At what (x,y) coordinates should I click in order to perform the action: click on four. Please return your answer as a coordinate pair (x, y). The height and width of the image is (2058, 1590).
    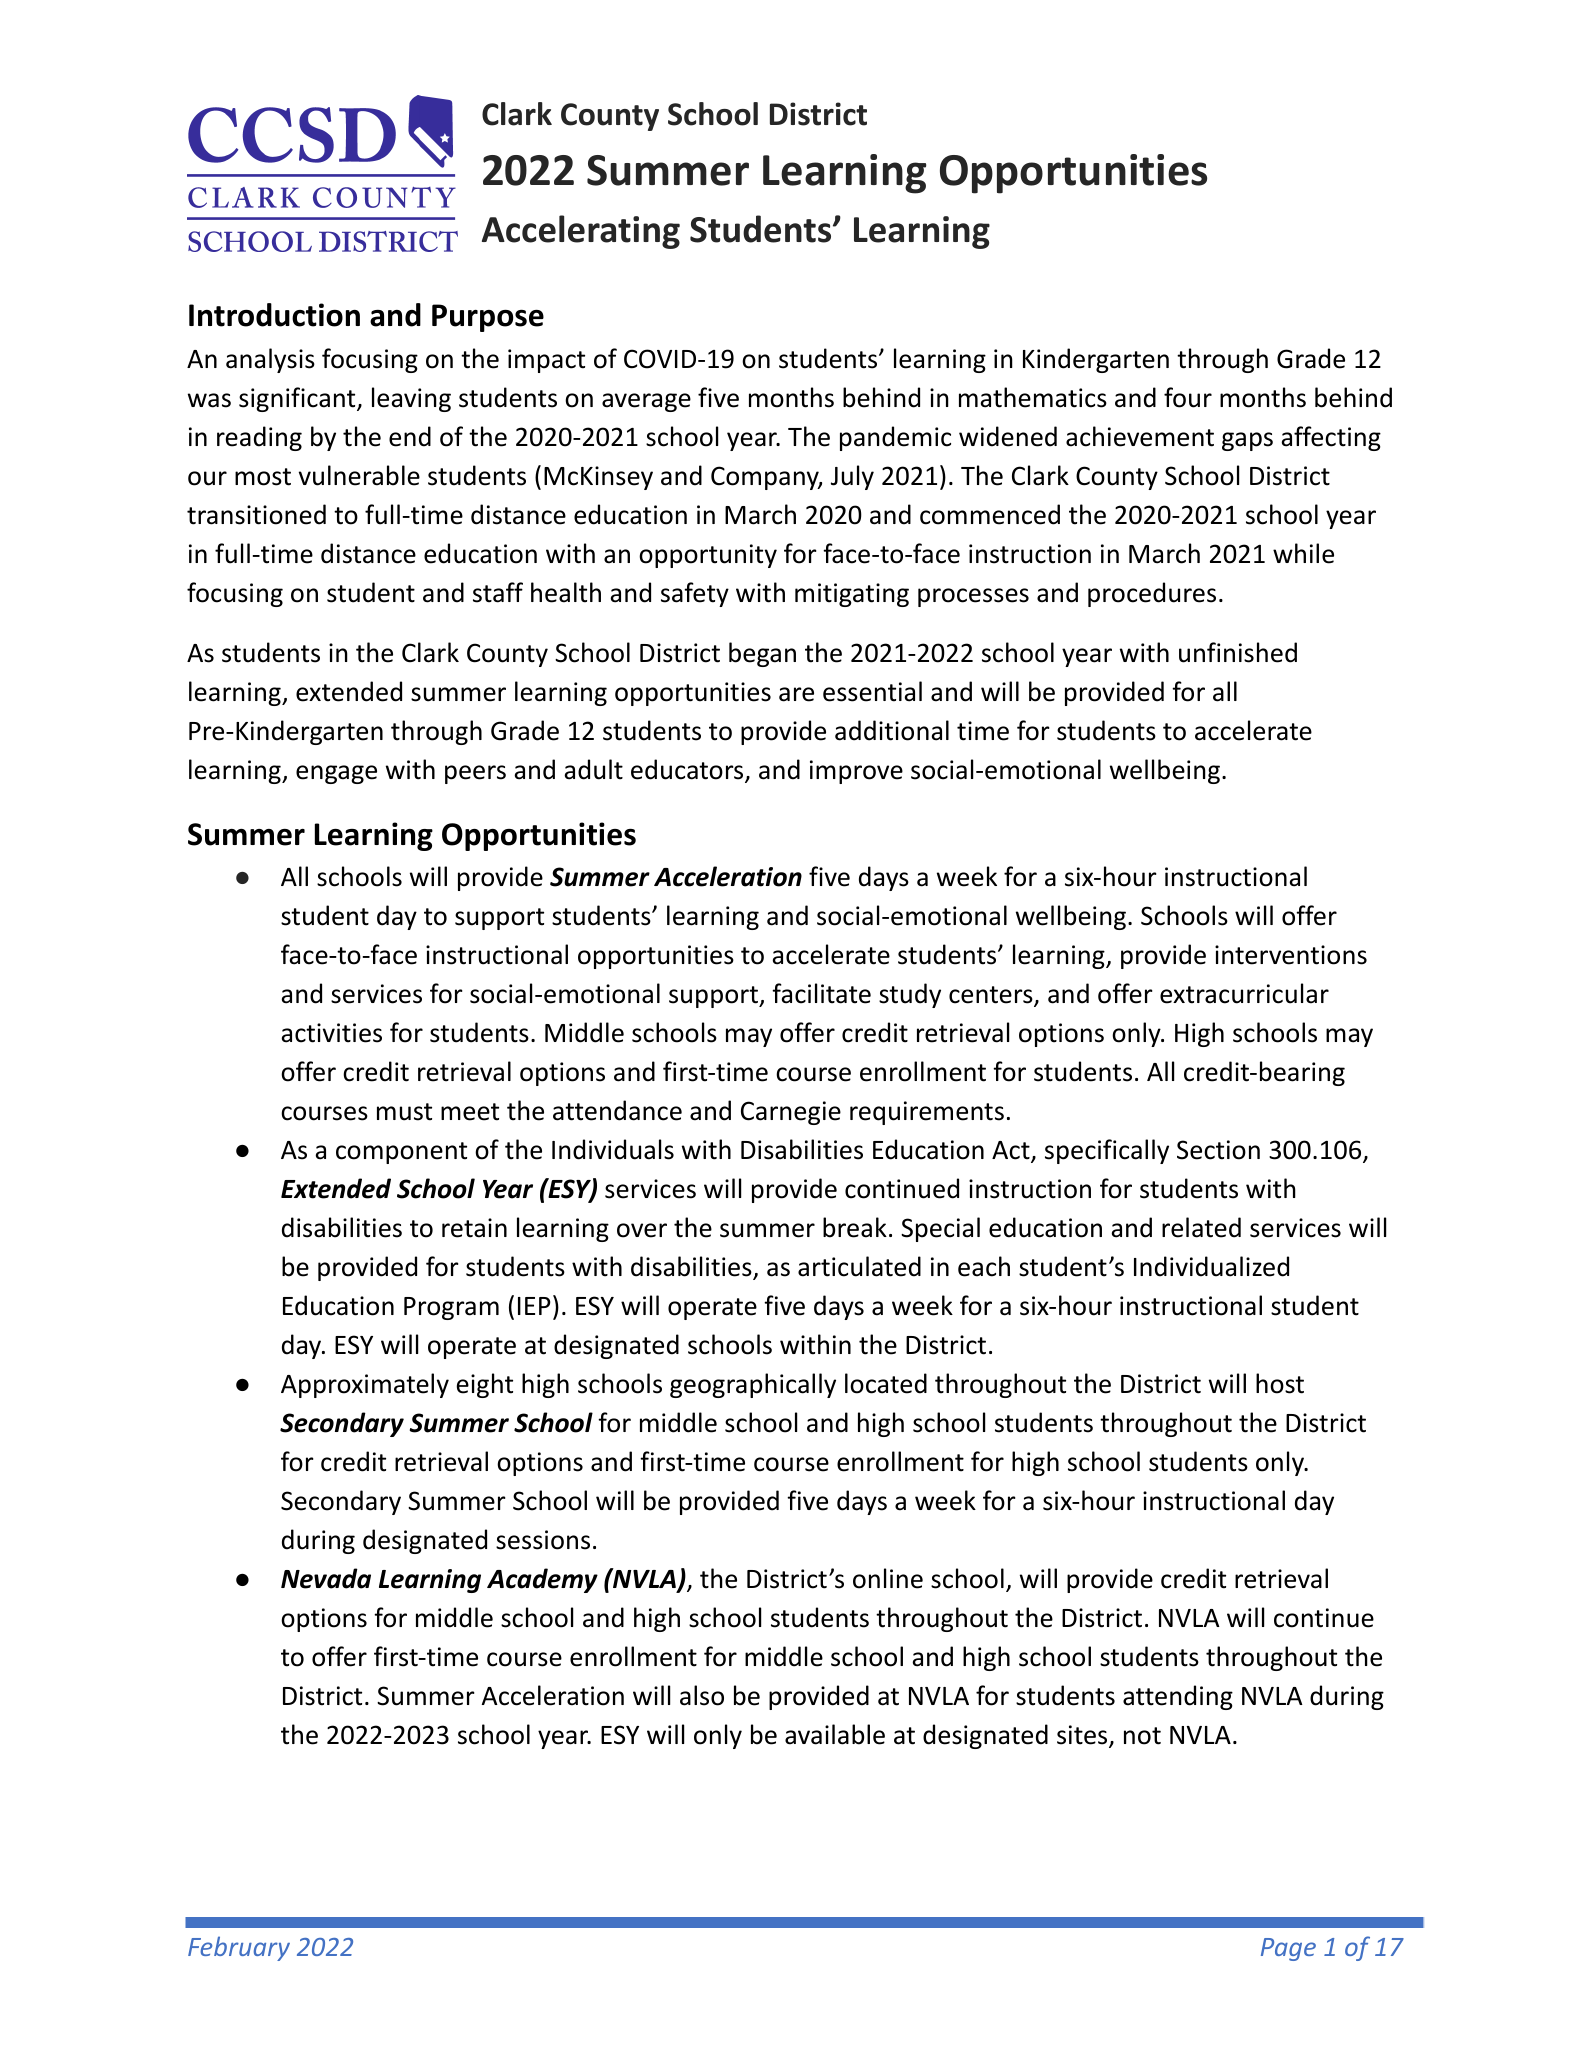
    Looking at the image, I should click on (1188, 397).
